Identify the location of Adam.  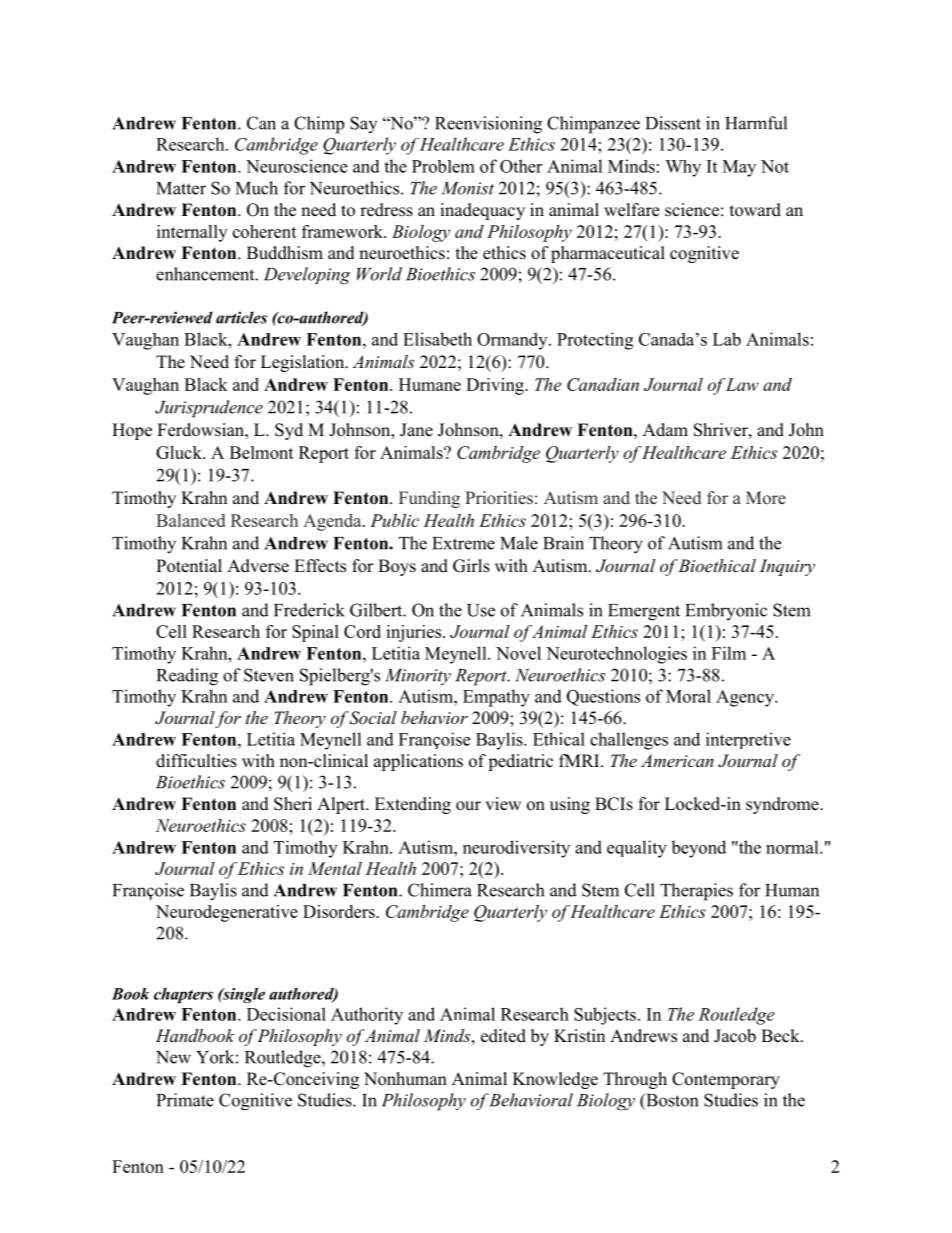
(665, 429).
